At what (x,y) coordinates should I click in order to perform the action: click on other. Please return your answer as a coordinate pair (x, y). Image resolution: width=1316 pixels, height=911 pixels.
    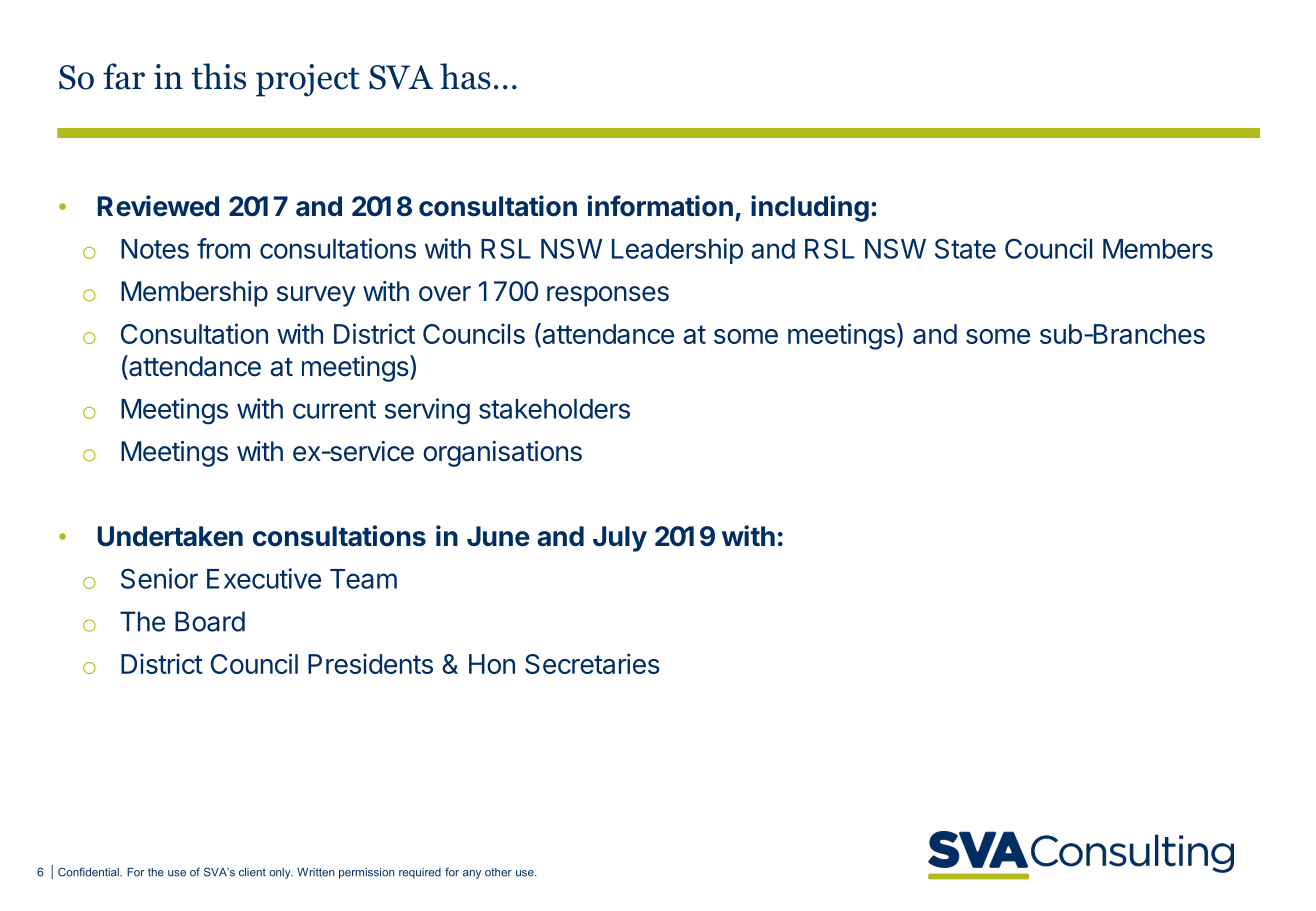
    Looking at the image, I should click on (498, 872).
